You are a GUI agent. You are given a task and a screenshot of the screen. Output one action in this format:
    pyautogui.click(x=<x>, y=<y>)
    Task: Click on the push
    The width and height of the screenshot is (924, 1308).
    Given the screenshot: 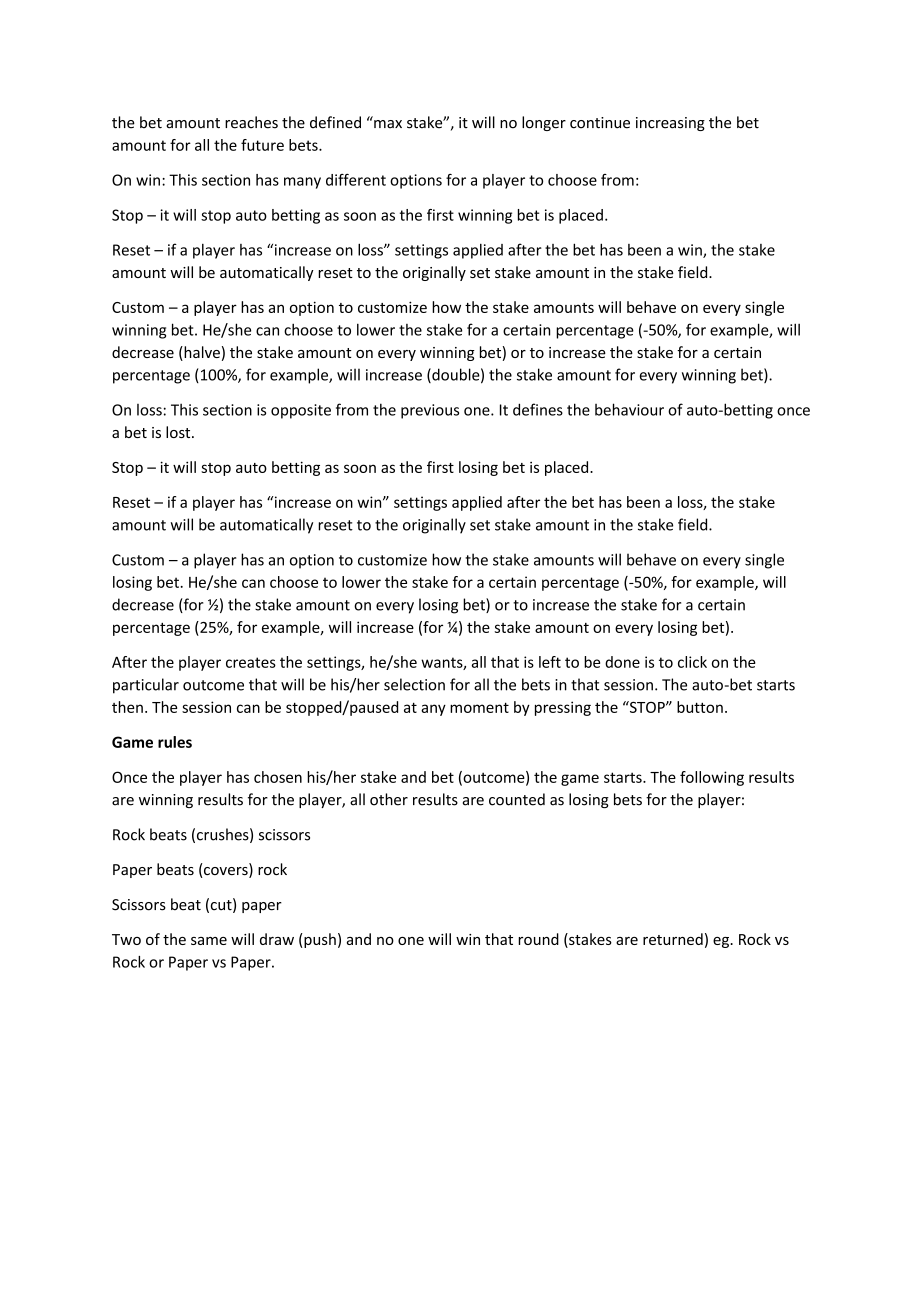 What is the action you would take?
    pyautogui.click(x=319, y=940)
